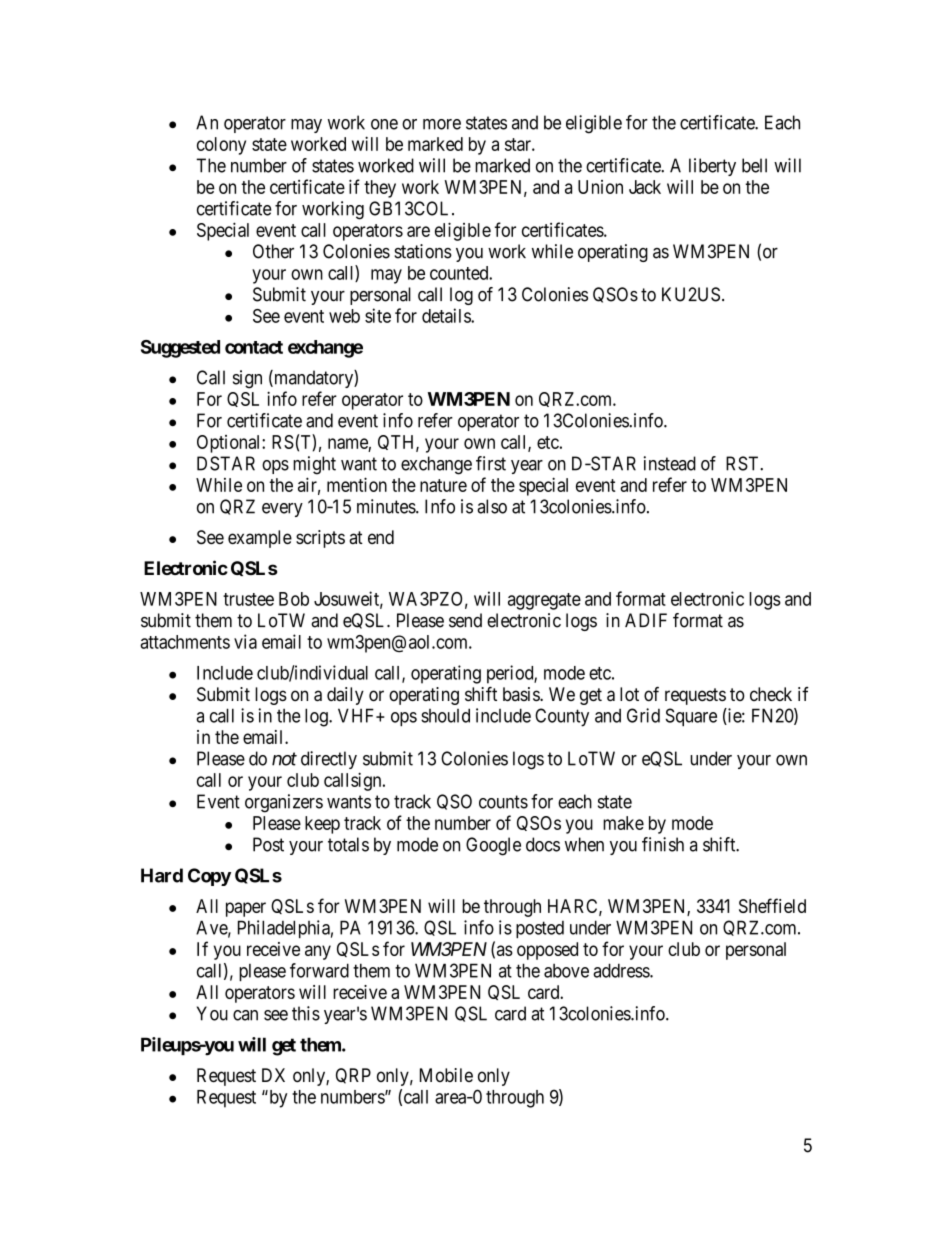 Image resolution: width=952 pixels, height=1233 pixels. Describe the element at coordinates (230, 444) in the image. I see `Optional` at that location.
